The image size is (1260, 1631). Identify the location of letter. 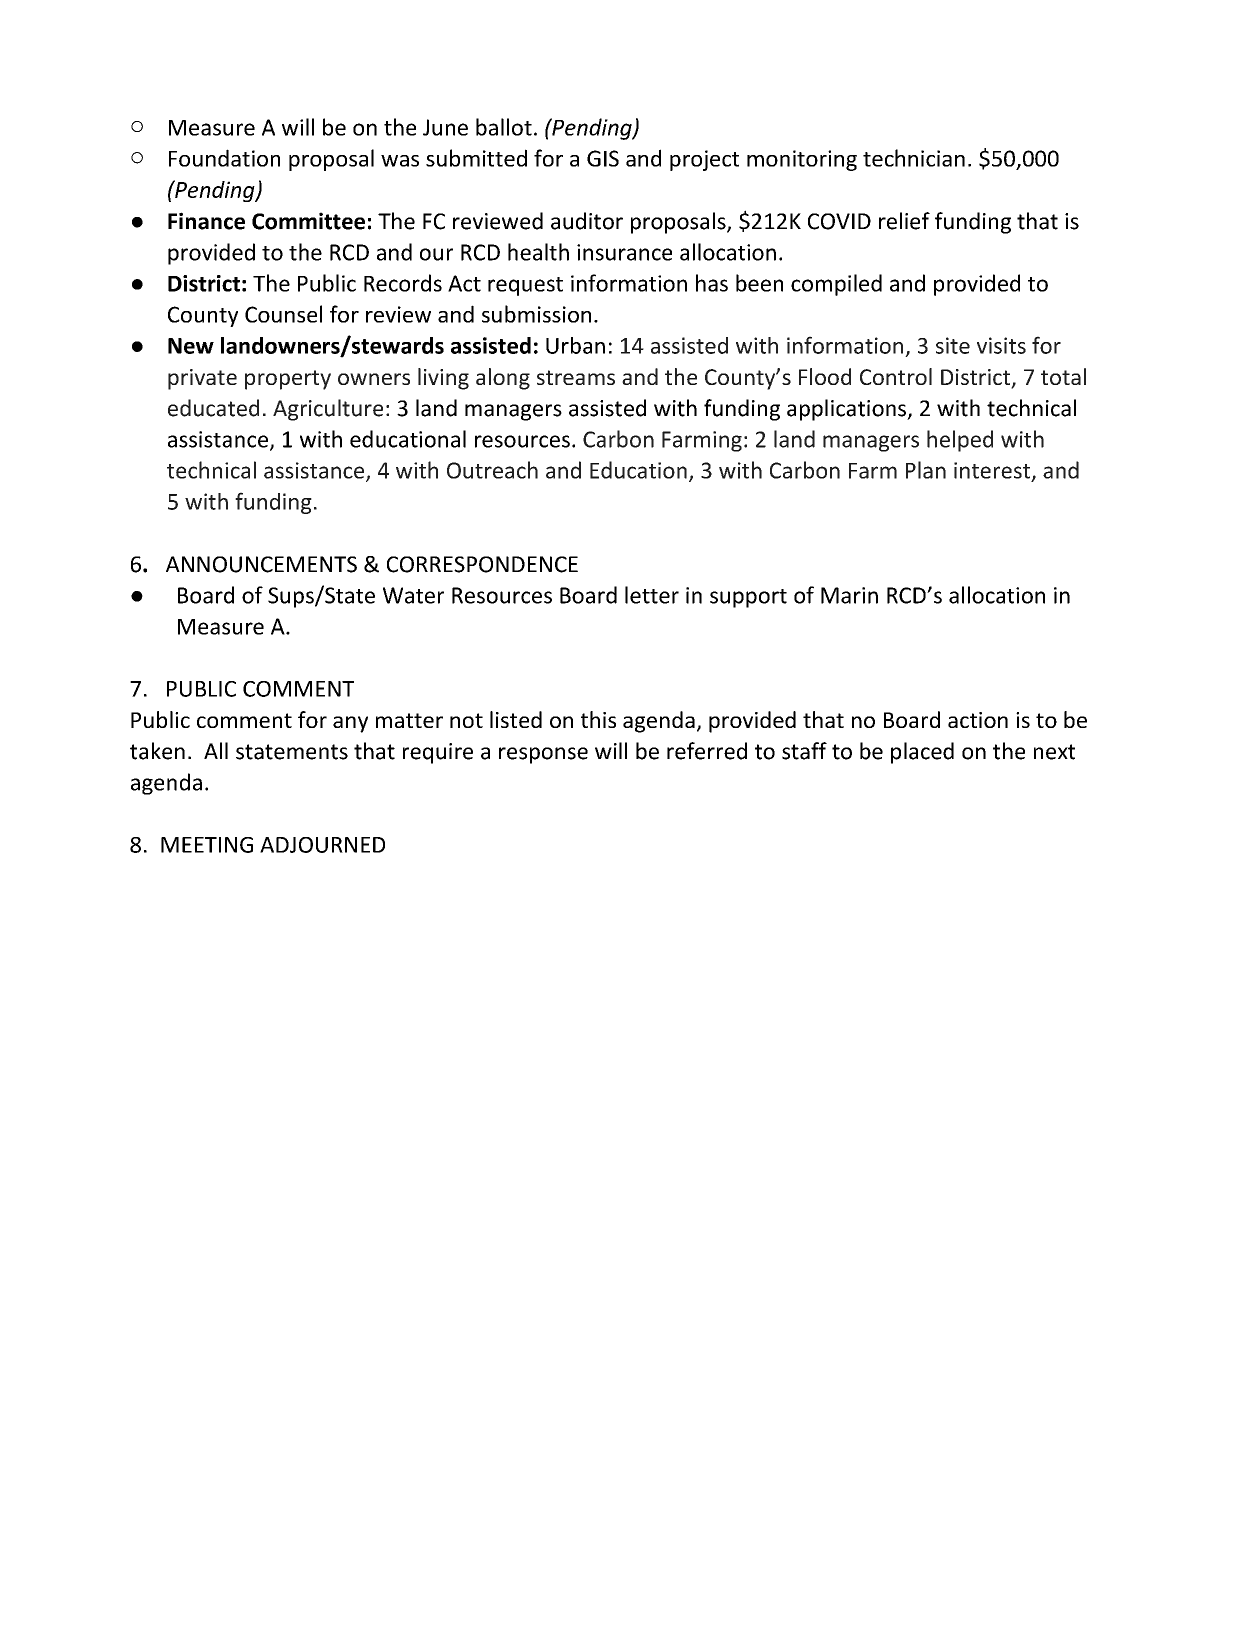
(652, 595).
